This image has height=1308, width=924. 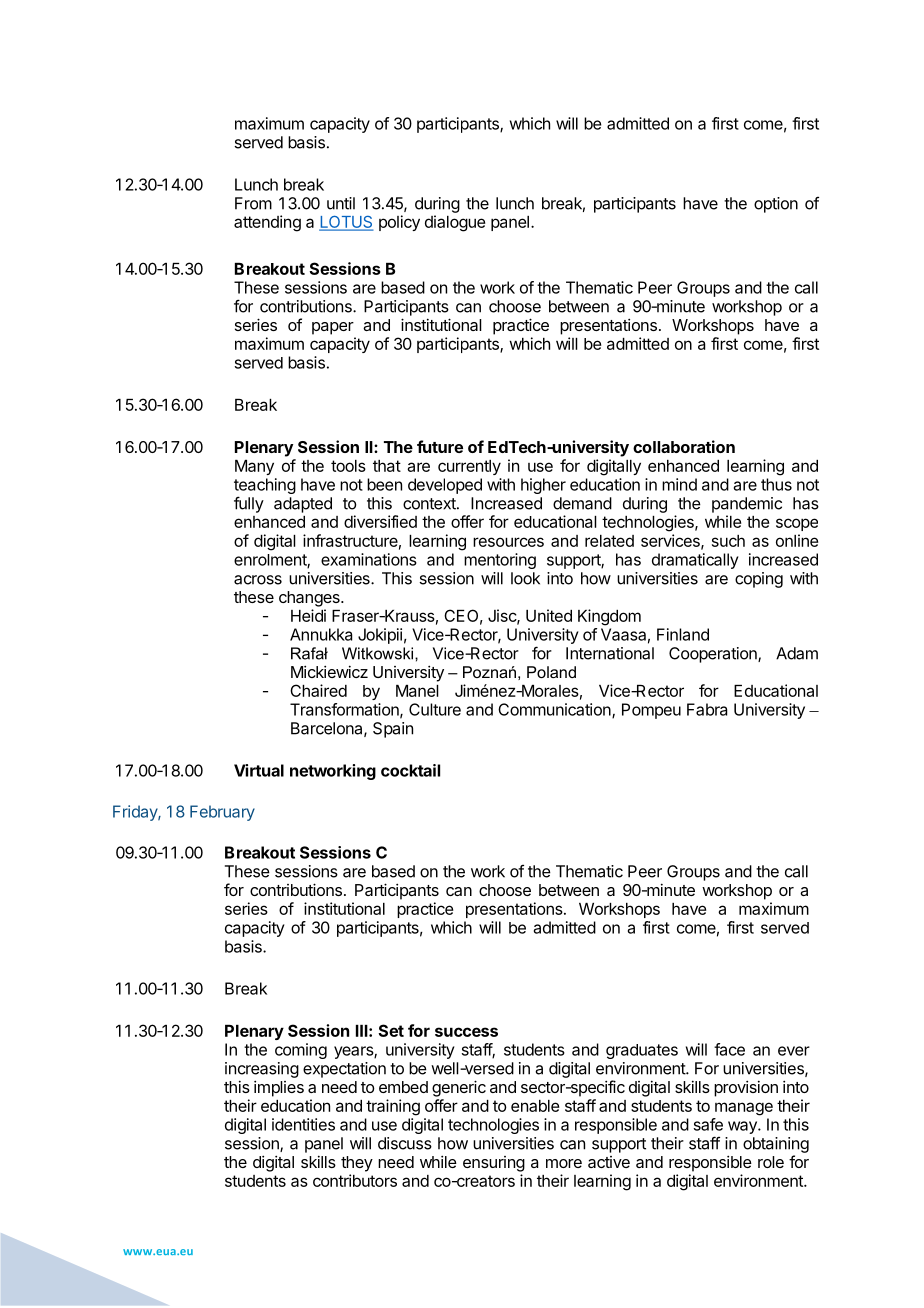 I want to click on dialogue, so click(x=455, y=223).
